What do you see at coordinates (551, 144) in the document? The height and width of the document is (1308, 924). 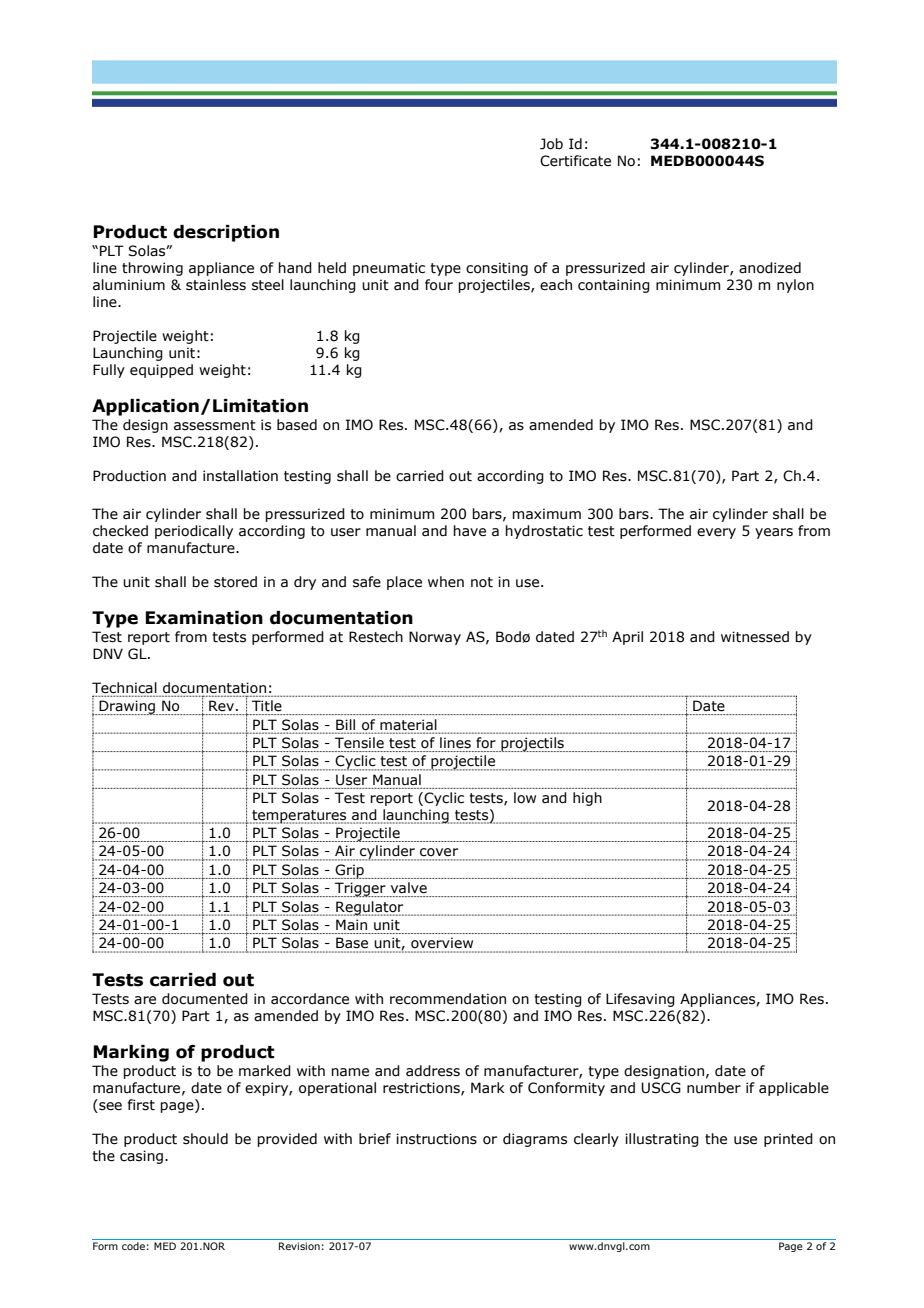 I see `Job` at bounding box center [551, 144].
